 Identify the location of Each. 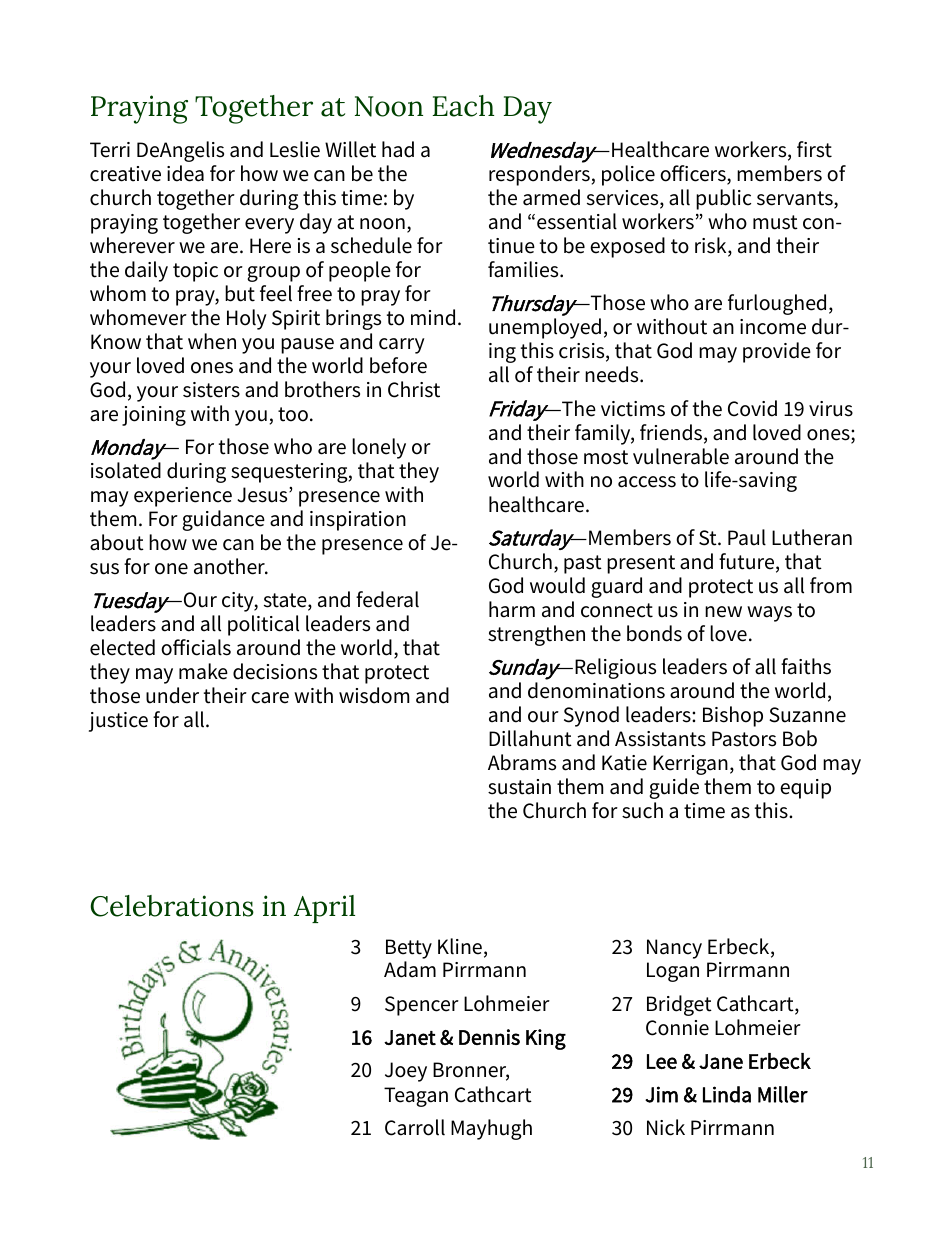
(463, 106).
